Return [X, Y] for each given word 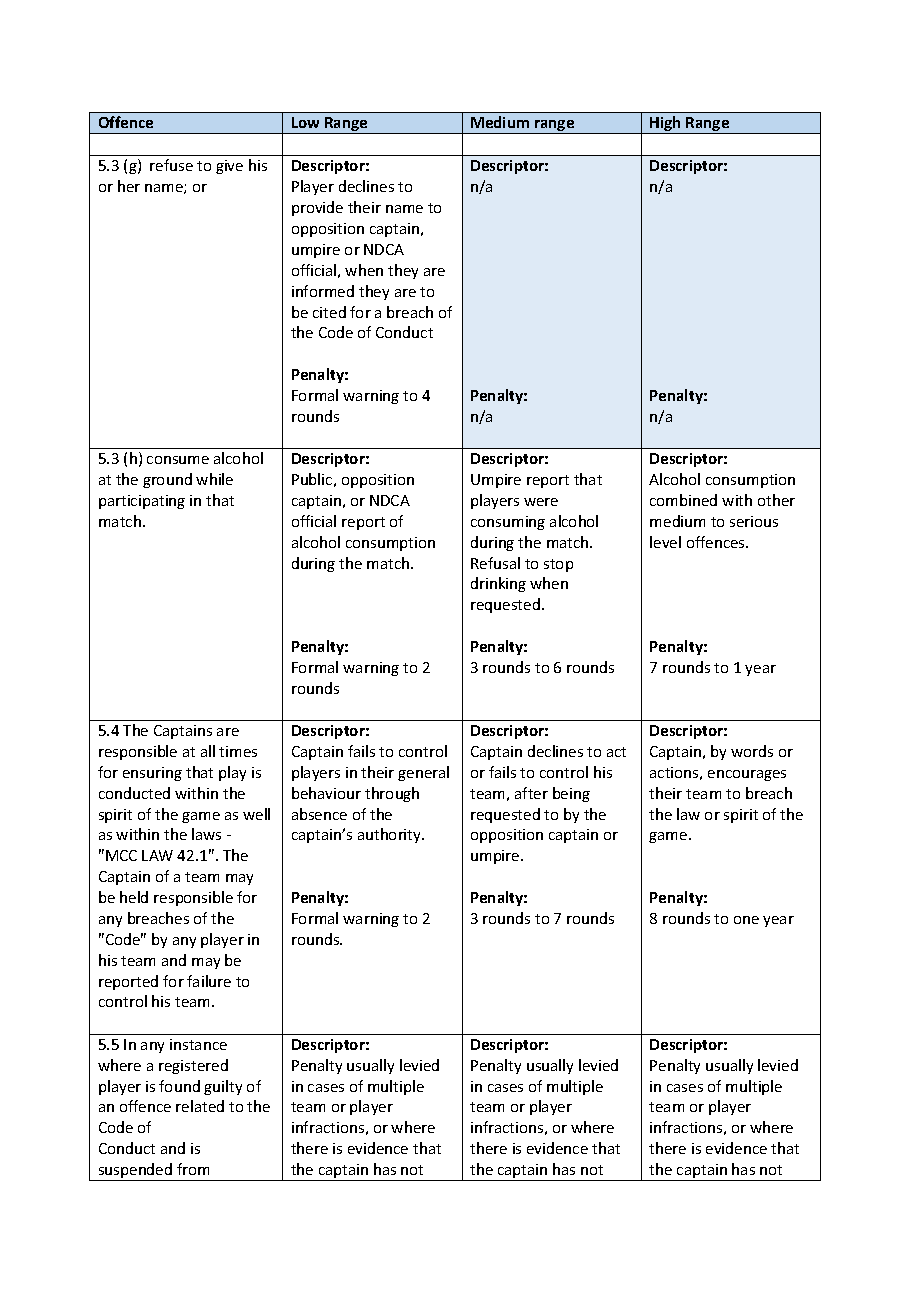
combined [683, 500]
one [746, 920]
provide [317, 208]
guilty [223, 1087]
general [423, 773]
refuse [171, 165]
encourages [747, 775]
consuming [508, 523]
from [193, 1169]
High [666, 125]
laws [206, 834]
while [214, 479]
